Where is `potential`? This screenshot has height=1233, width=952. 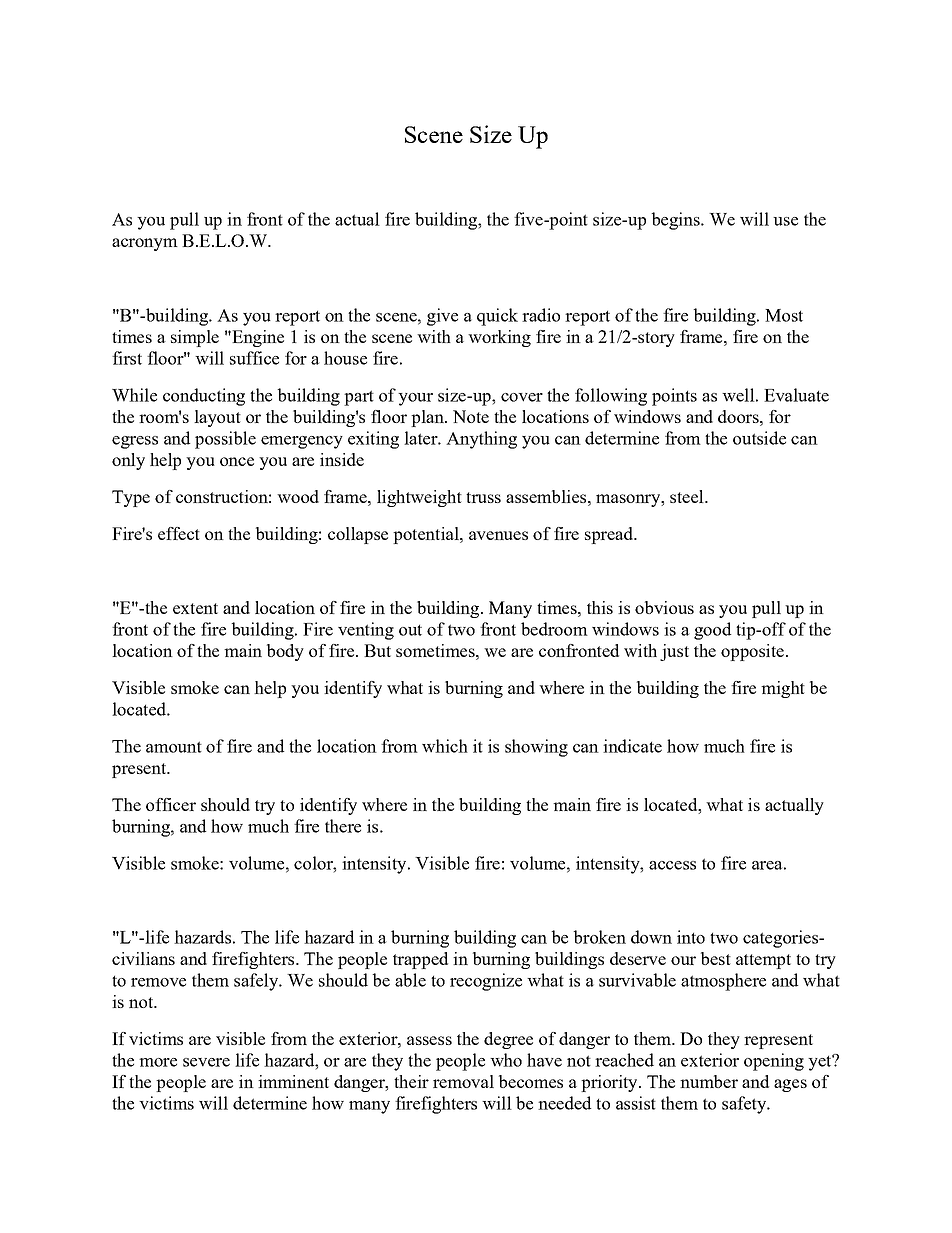
potential is located at coordinates (427, 535).
